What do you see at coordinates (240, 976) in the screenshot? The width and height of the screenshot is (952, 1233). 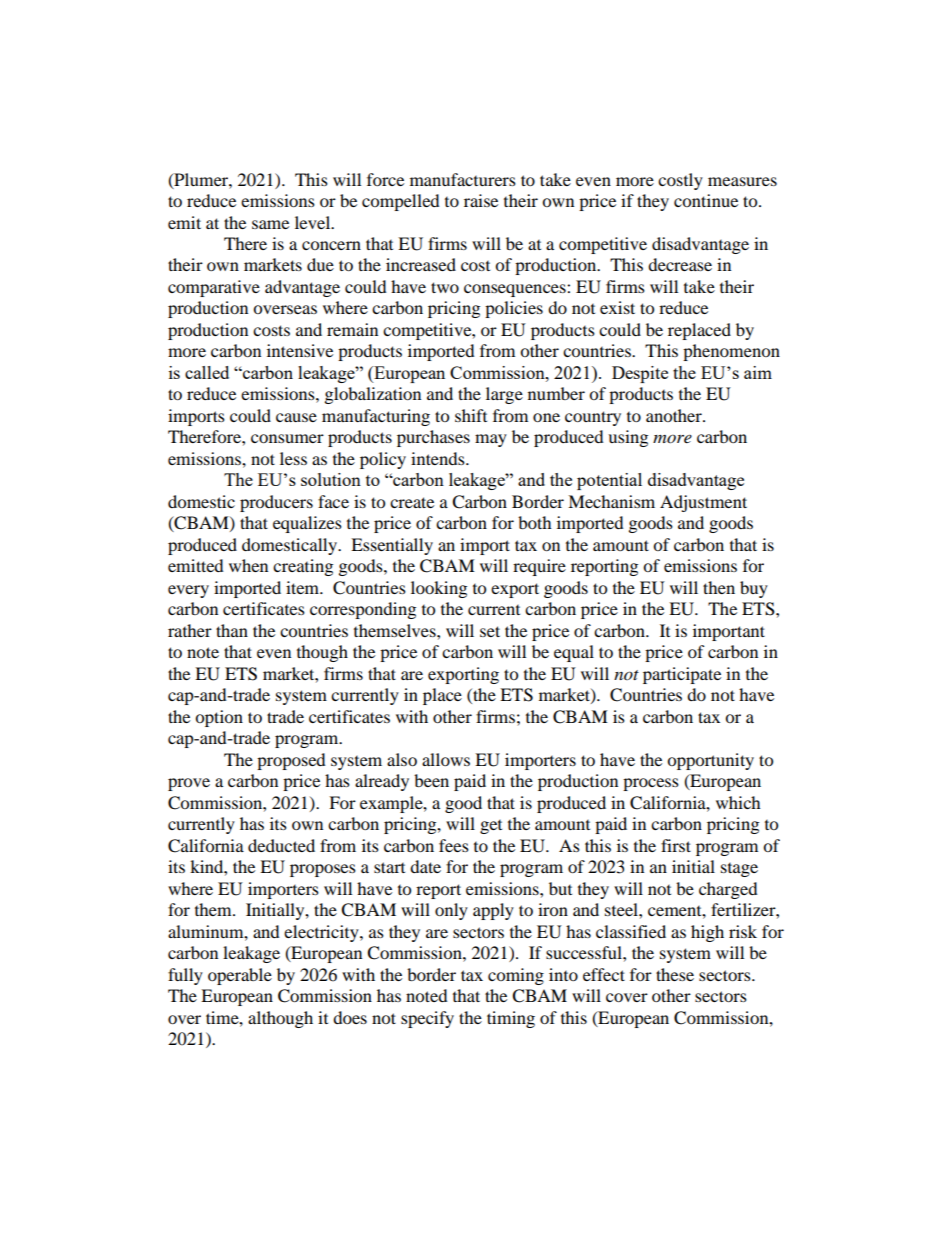 I see `operable` at bounding box center [240, 976].
